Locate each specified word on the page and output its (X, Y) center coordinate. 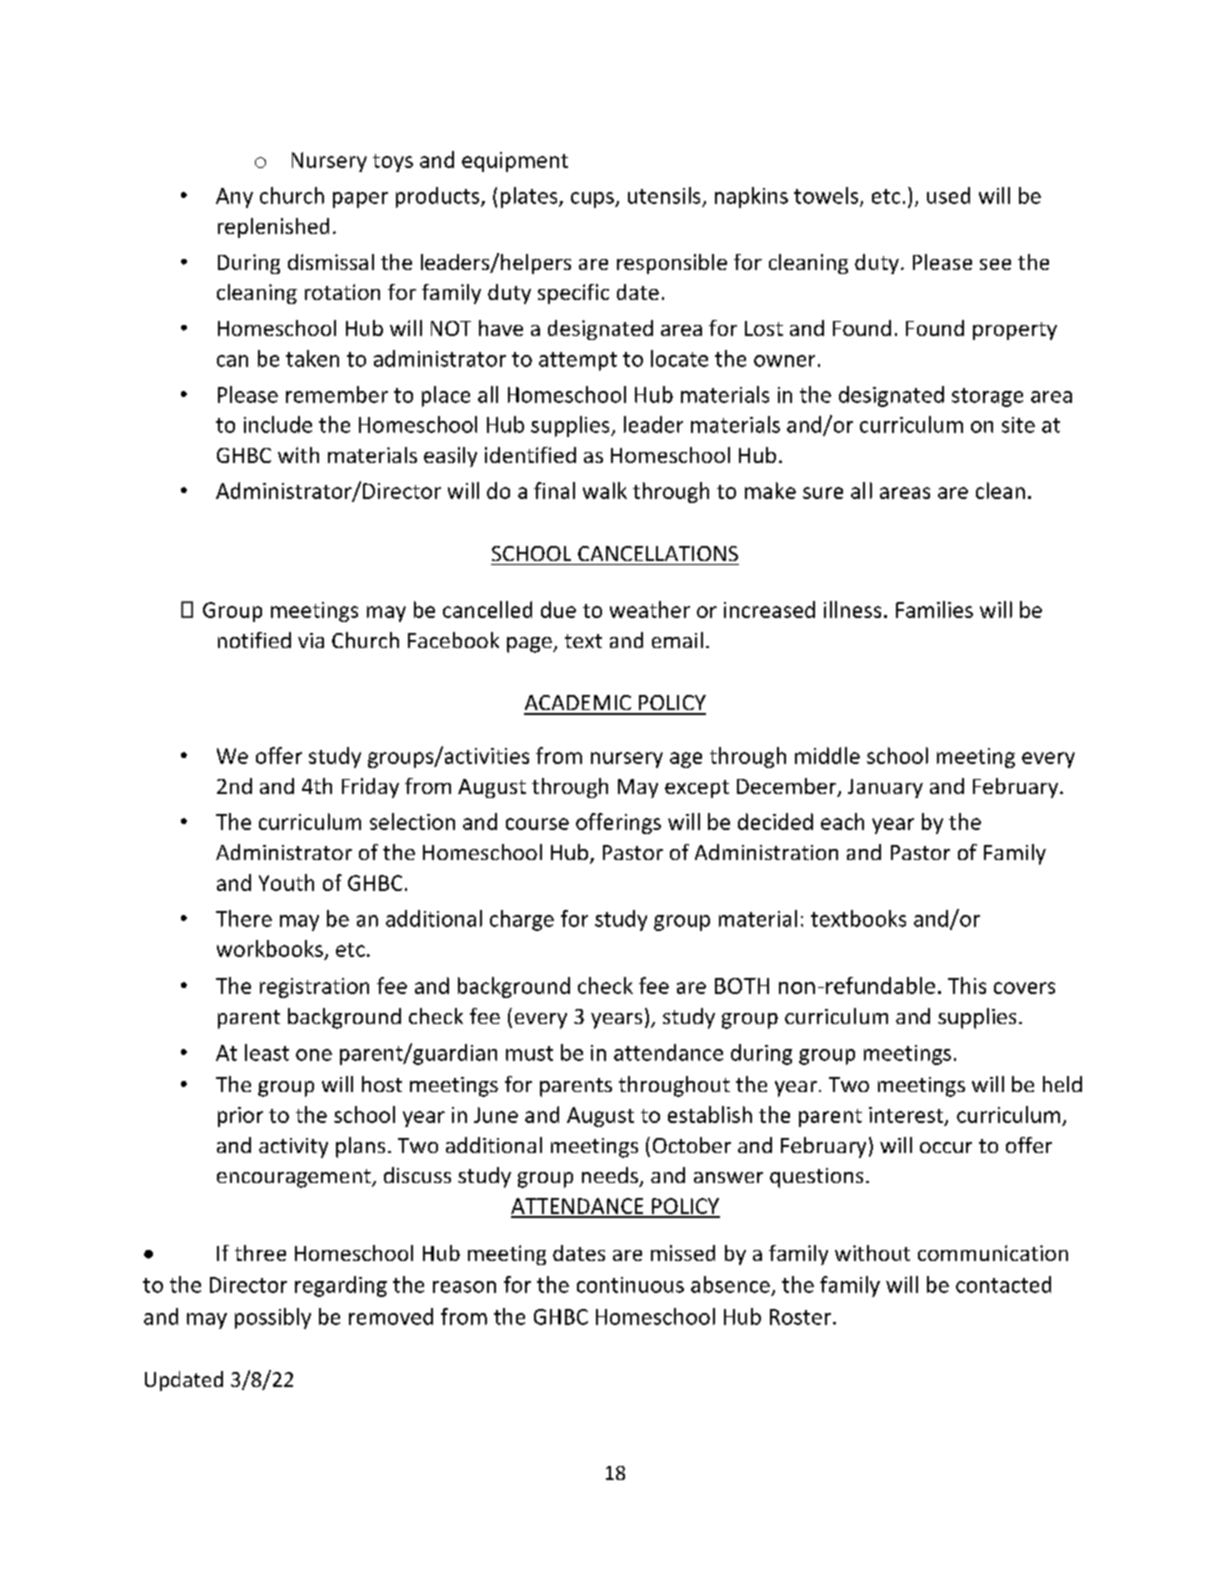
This (967, 985)
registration (314, 988)
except (697, 789)
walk (605, 490)
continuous (630, 1285)
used (948, 195)
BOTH (742, 986)
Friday (370, 788)
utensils (664, 195)
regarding (341, 1286)
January (885, 788)
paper (360, 200)
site (1018, 425)
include (278, 424)
